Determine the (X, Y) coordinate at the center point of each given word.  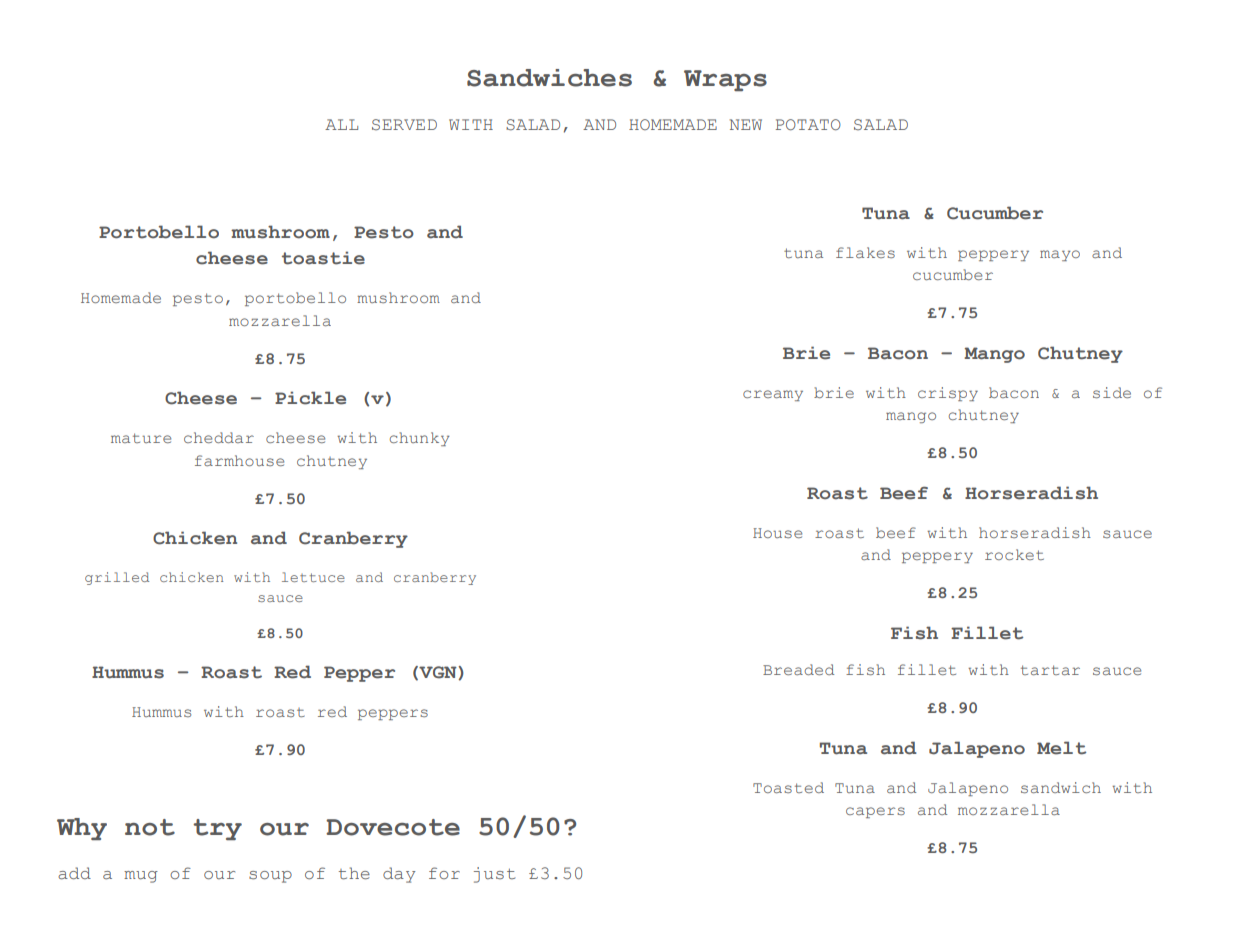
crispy (948, 394)
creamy (773, 395)
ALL (341, 124)
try (217, 829)
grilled (117, 578)
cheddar (219, 437)
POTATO (808, 125)
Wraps (725, 80)
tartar (1050, 670)
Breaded (798, 669)
